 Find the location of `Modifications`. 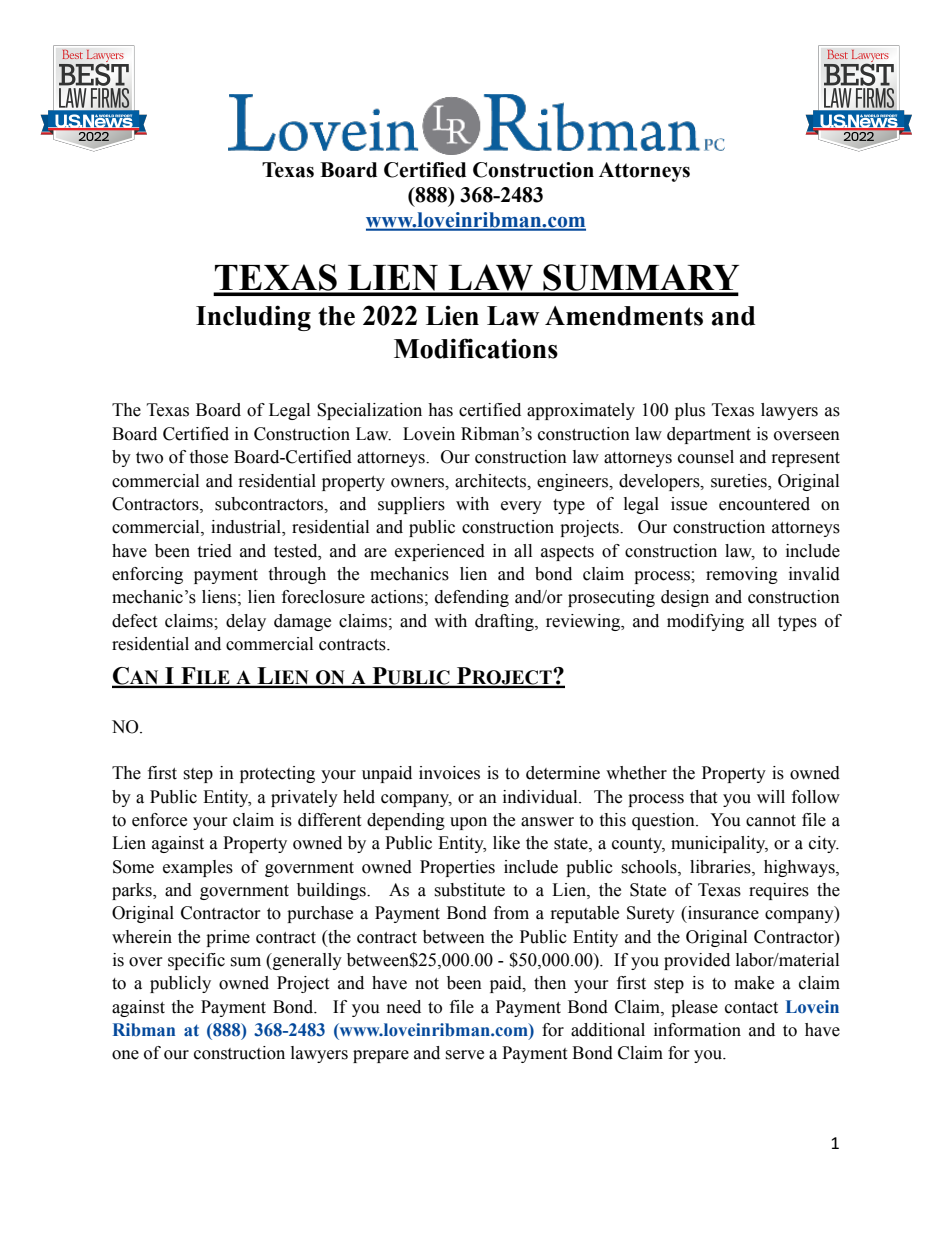

Modifications is located at coordinates (476, 348).
